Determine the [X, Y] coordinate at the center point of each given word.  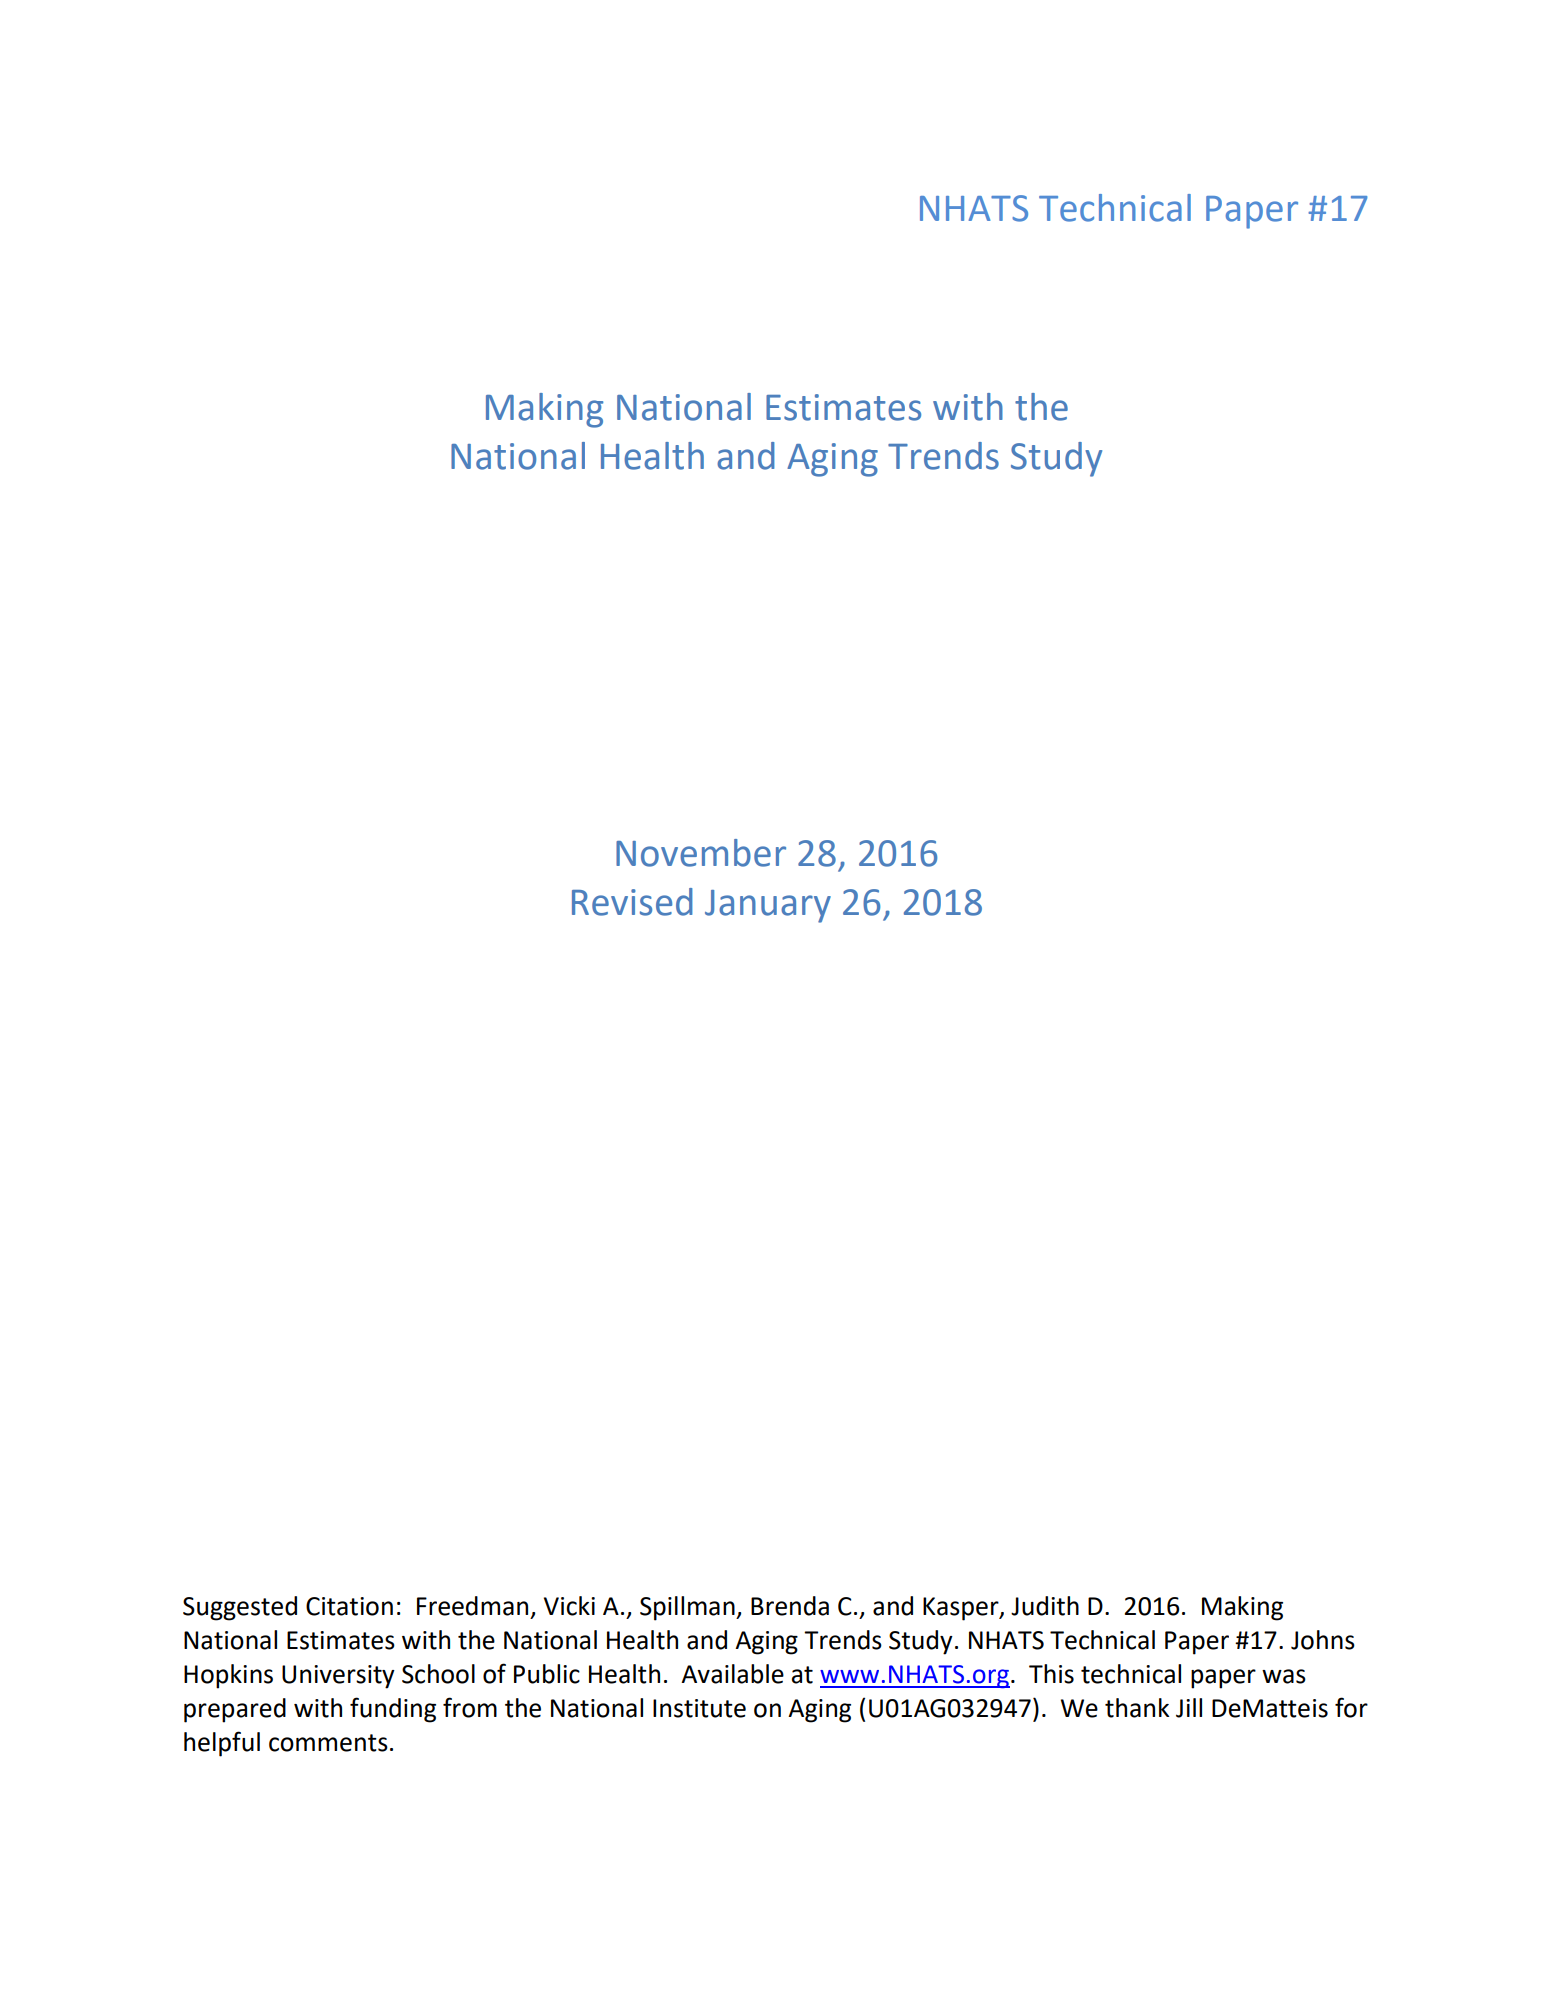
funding [393, 1710]
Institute [699, 1708]
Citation [349, 1606]
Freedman [472, 1606]
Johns [1323, 1640]
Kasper [962, 1609]
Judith [1045, 1606]
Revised [632, 902]
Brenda [790, 1606]
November [701, 853]
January [768, 906]
